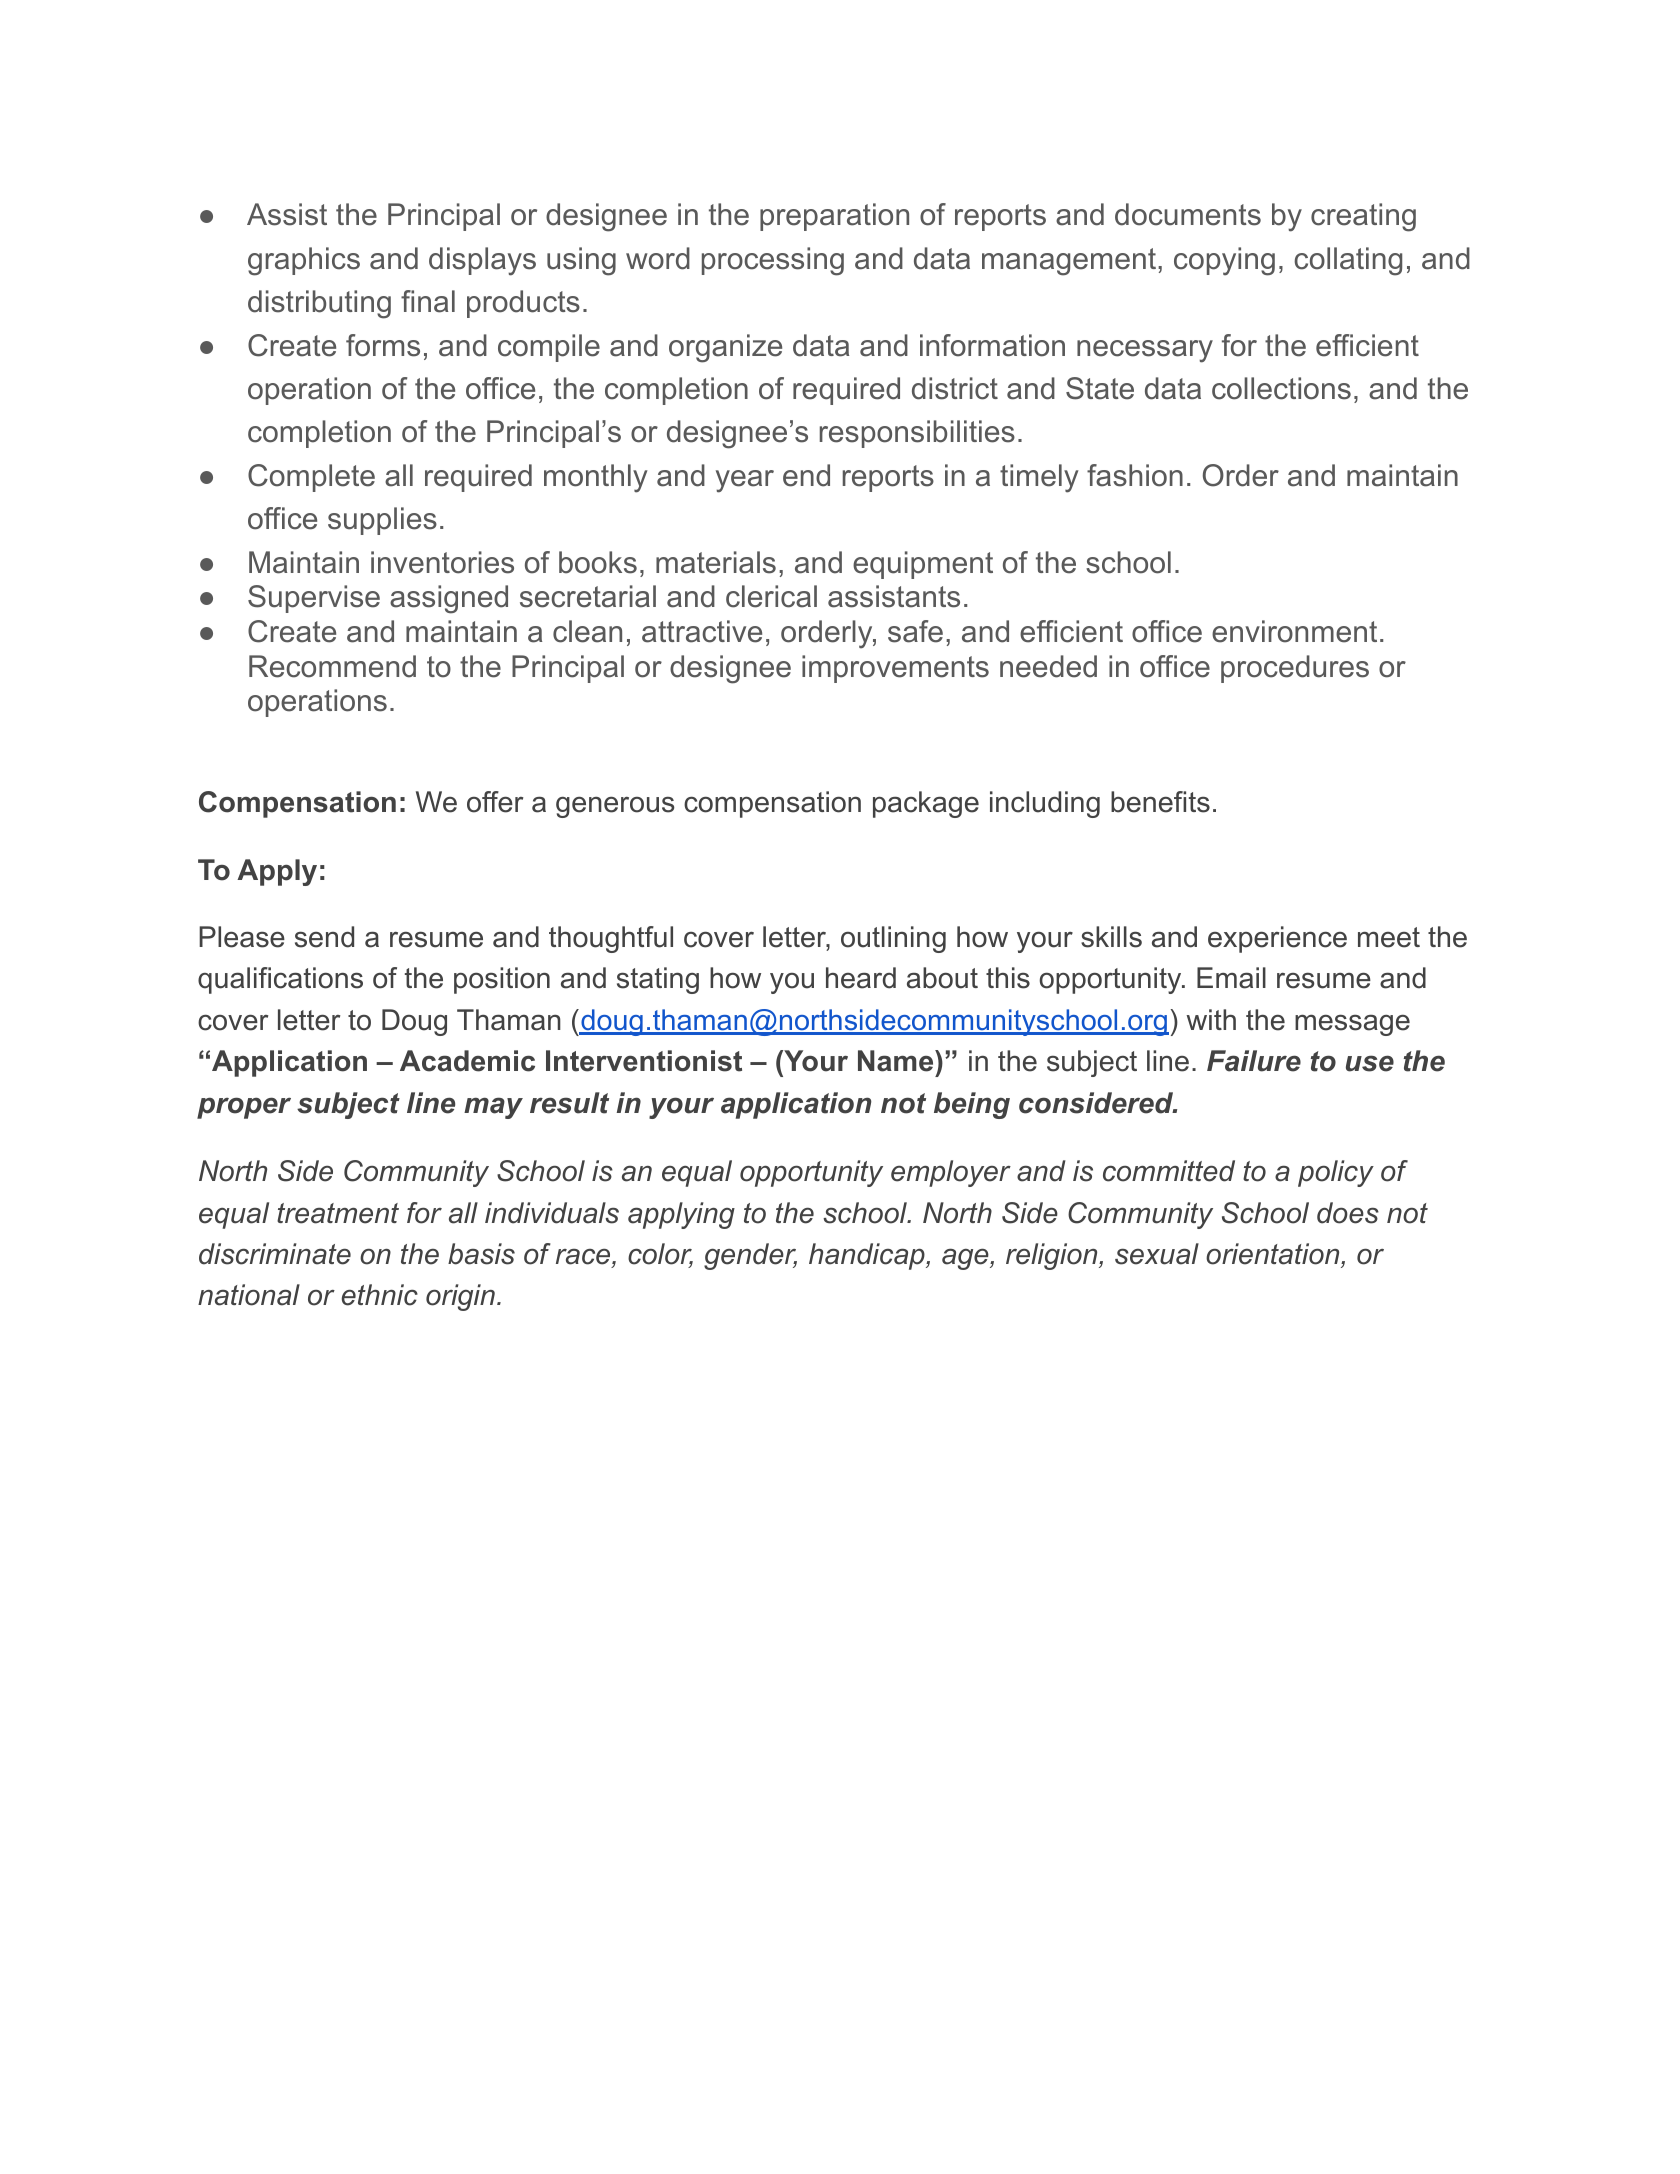 This screenshot has width=1680, height=2174. What do you see at coordinates (1295, 669) in the screenshot?
I see `procedures` at bounding box center [1295, 669].
